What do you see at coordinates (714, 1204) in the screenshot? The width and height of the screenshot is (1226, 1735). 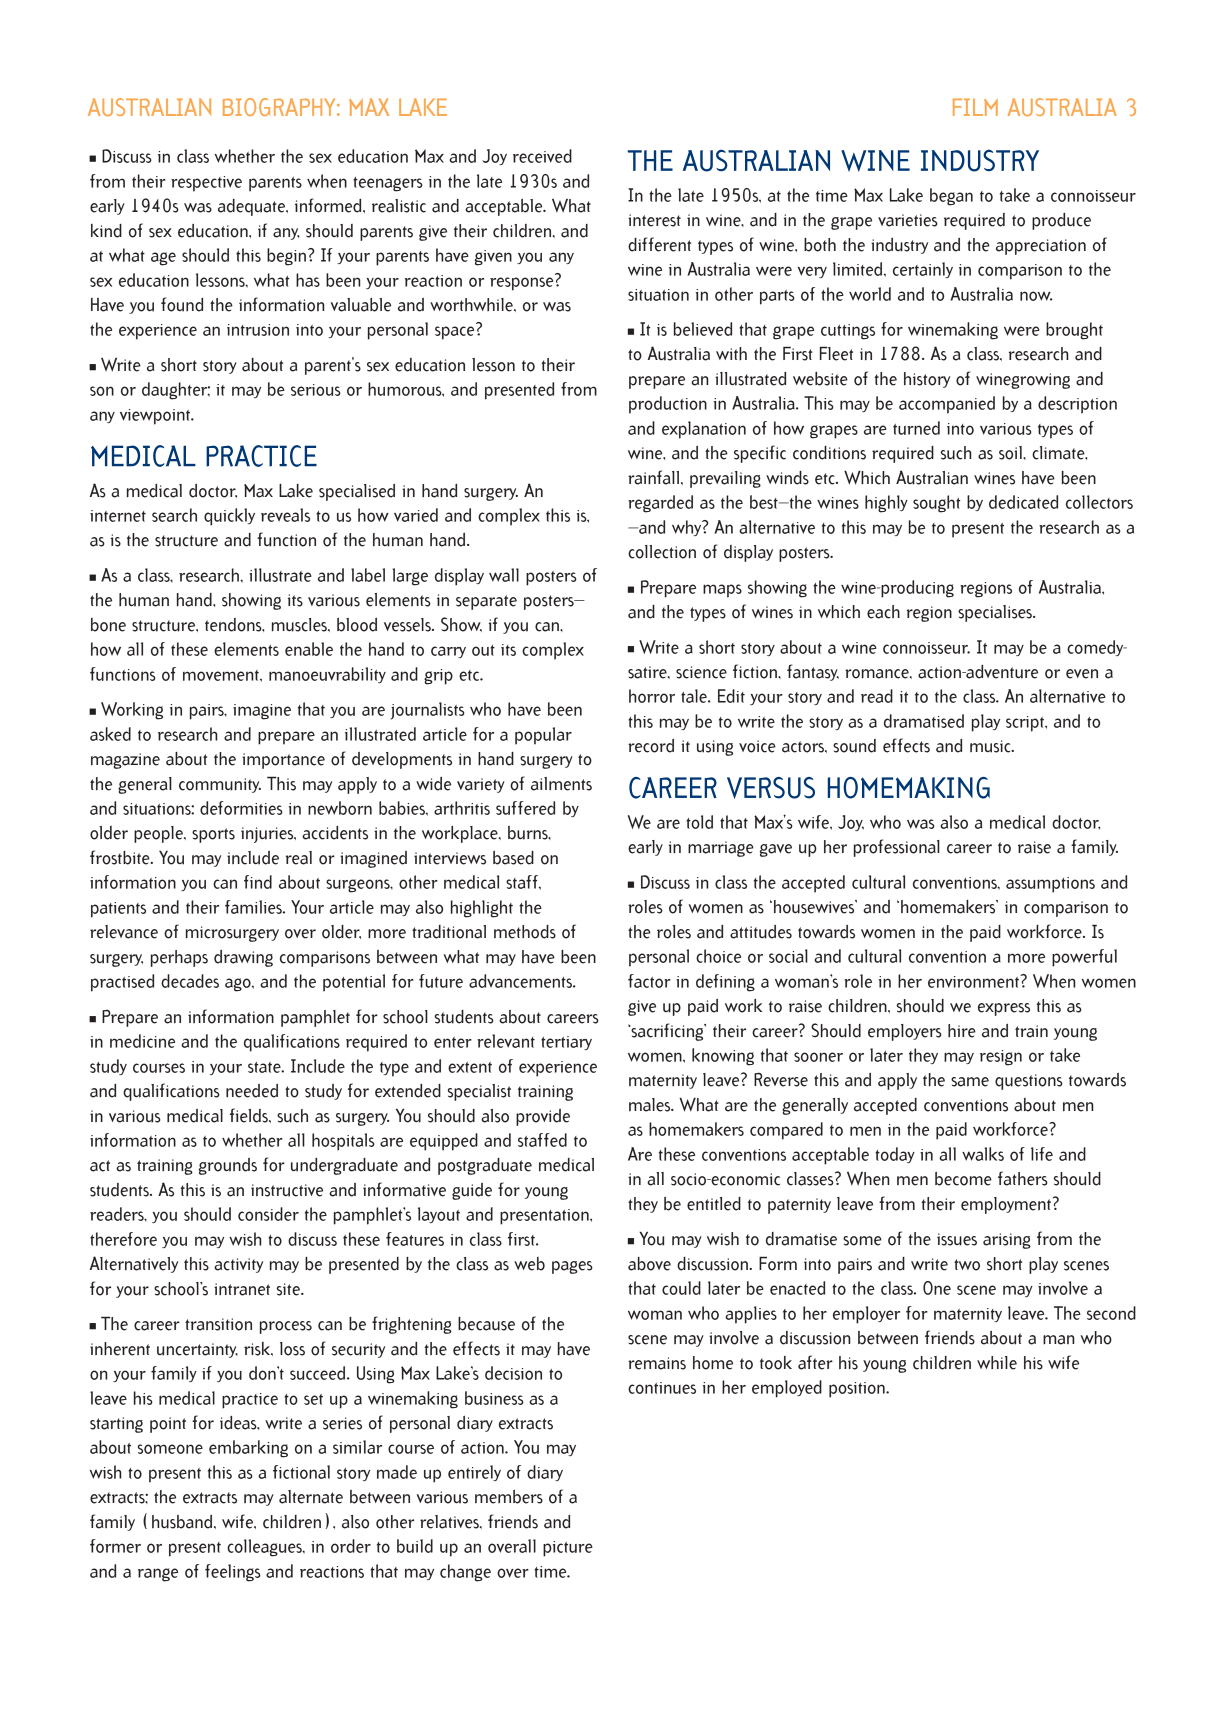 I see `entitled` at bounding box center [714, 1204].
